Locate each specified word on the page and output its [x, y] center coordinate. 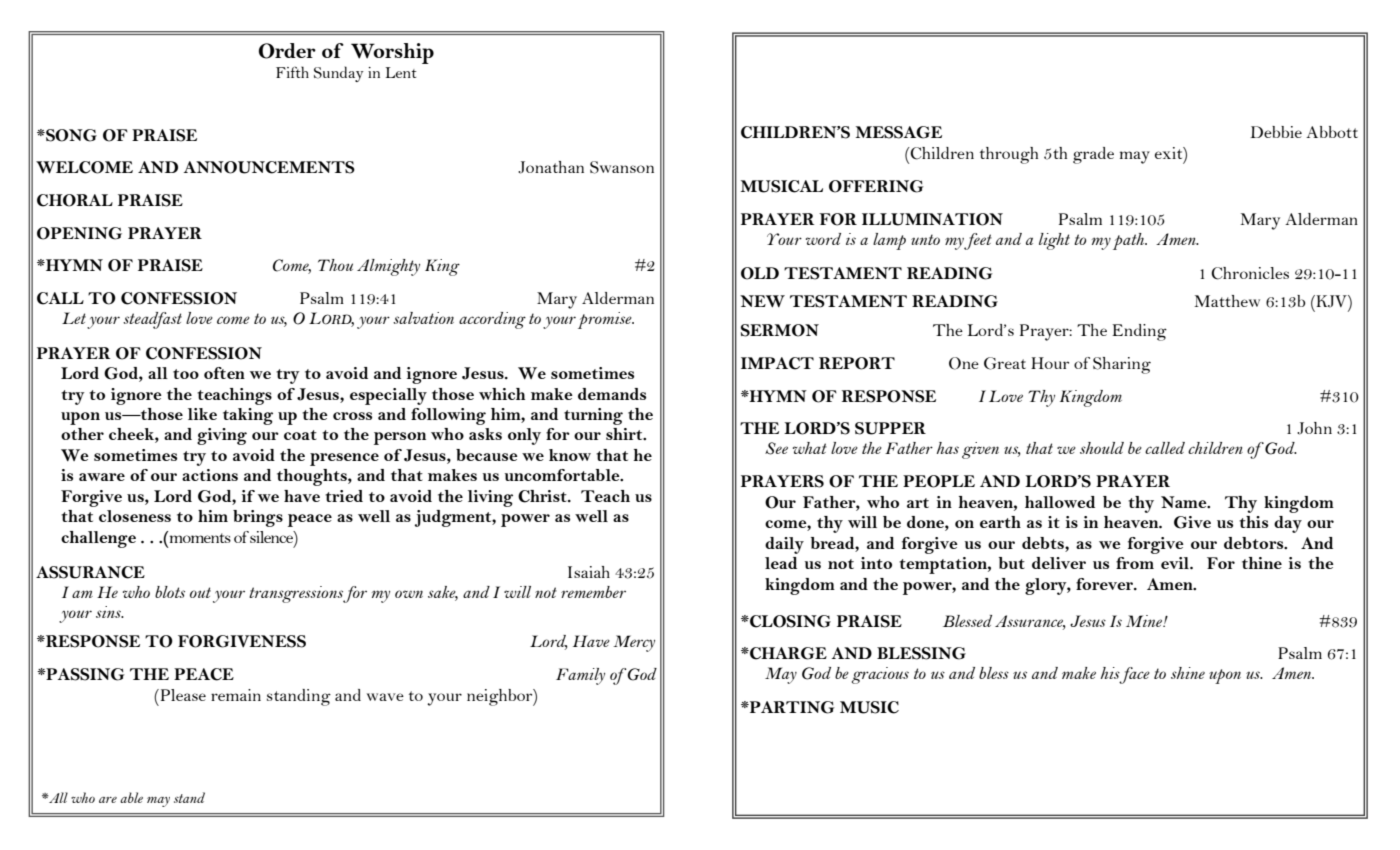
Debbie [1276, 132]
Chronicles [1250, 273]
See [776, 448]
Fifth [292, 72]
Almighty [388, 267]
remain [236, 695]
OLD [760, 273]
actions [210, 475]
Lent [401, 72]
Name [1185, 502]
